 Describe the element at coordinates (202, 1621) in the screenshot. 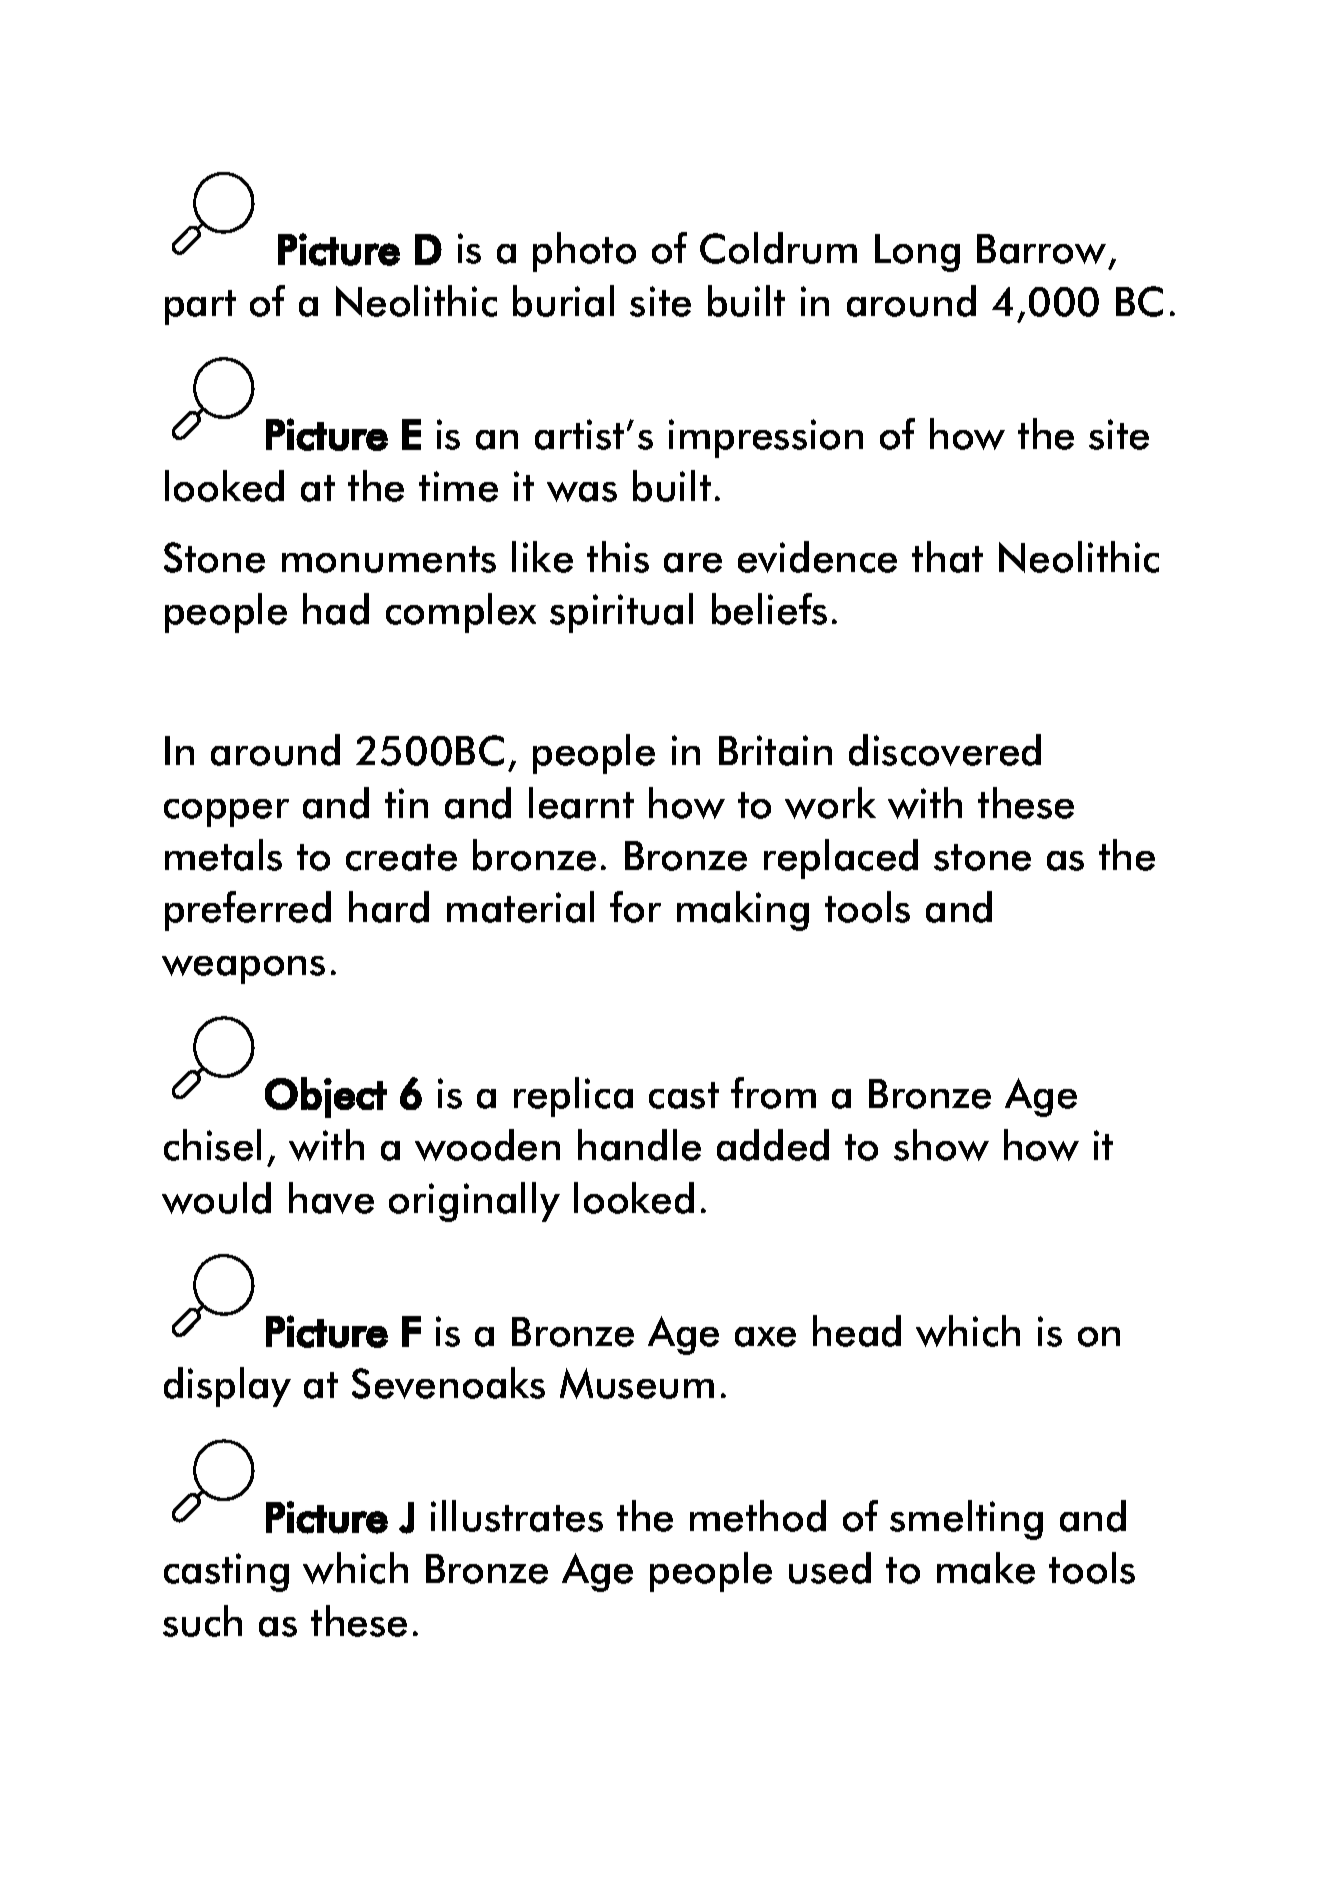

I see `such` at that location.
